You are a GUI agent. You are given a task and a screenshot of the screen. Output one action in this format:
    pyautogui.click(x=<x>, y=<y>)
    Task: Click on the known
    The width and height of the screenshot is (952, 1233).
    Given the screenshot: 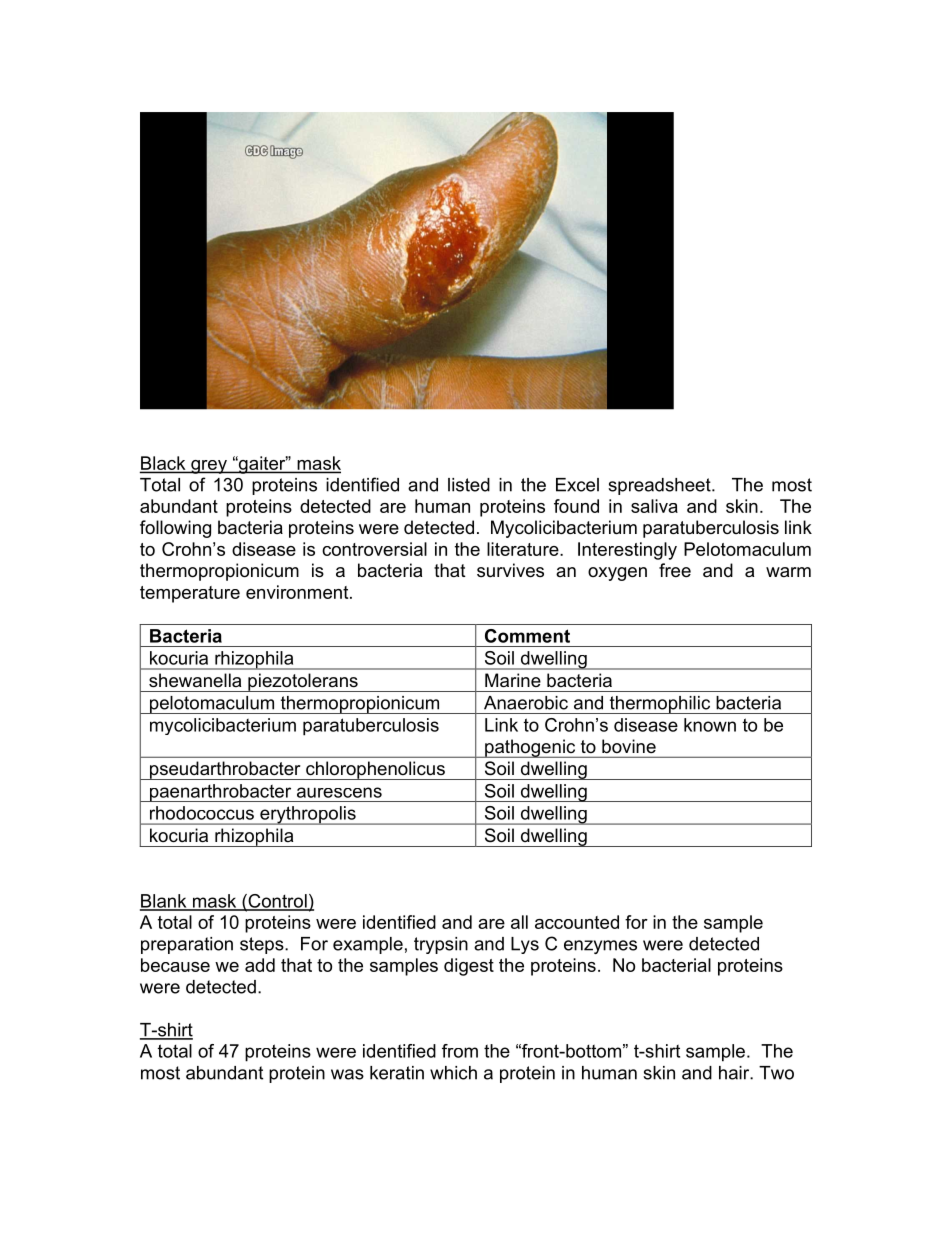 What is the action you would take?
    pyautogui.click(x=710, y=725)
